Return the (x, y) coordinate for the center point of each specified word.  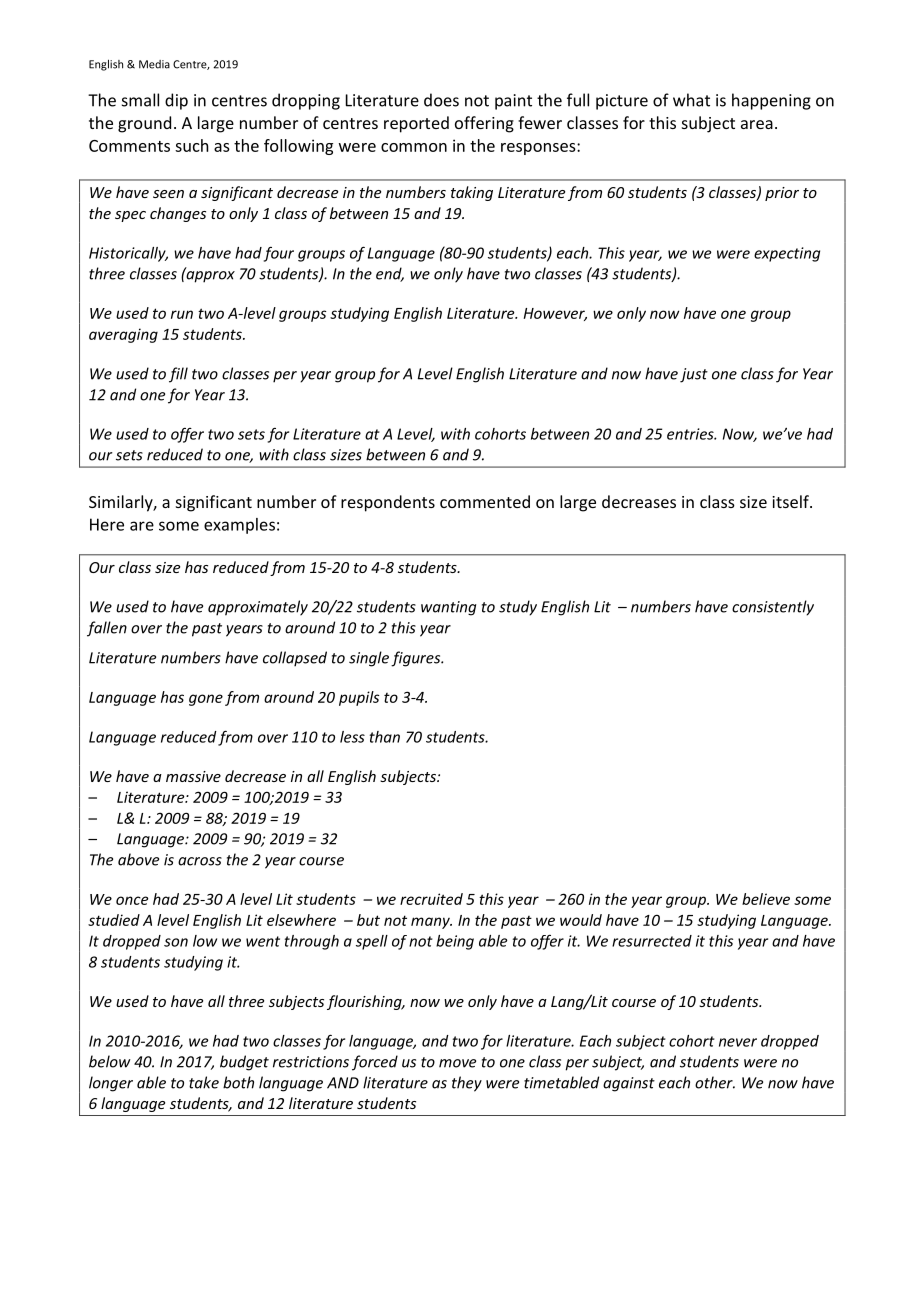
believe (766, 899)
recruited (431, 899)
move (457, 1063)
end (390, 274)
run (182, 314)
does (441, 100)
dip (176, 101)
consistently (773, 608)
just (694, 375)
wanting (448, 608)
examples (239, 526)
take (204, 1082)
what (691, 100)
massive (193, 776)
